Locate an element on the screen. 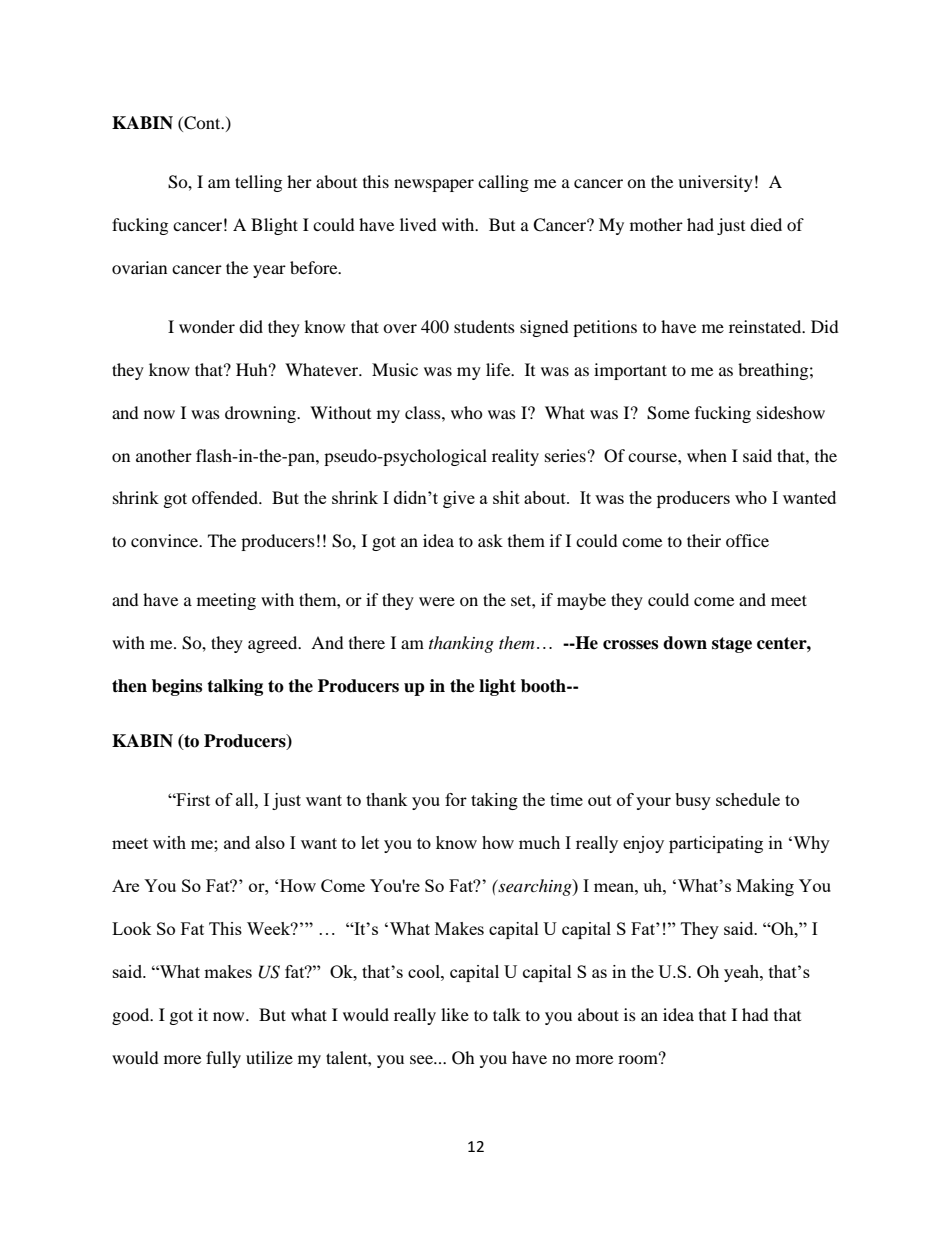 This screenshot has width=952, height=1233. agreed is located at coordinates (274, 644).
